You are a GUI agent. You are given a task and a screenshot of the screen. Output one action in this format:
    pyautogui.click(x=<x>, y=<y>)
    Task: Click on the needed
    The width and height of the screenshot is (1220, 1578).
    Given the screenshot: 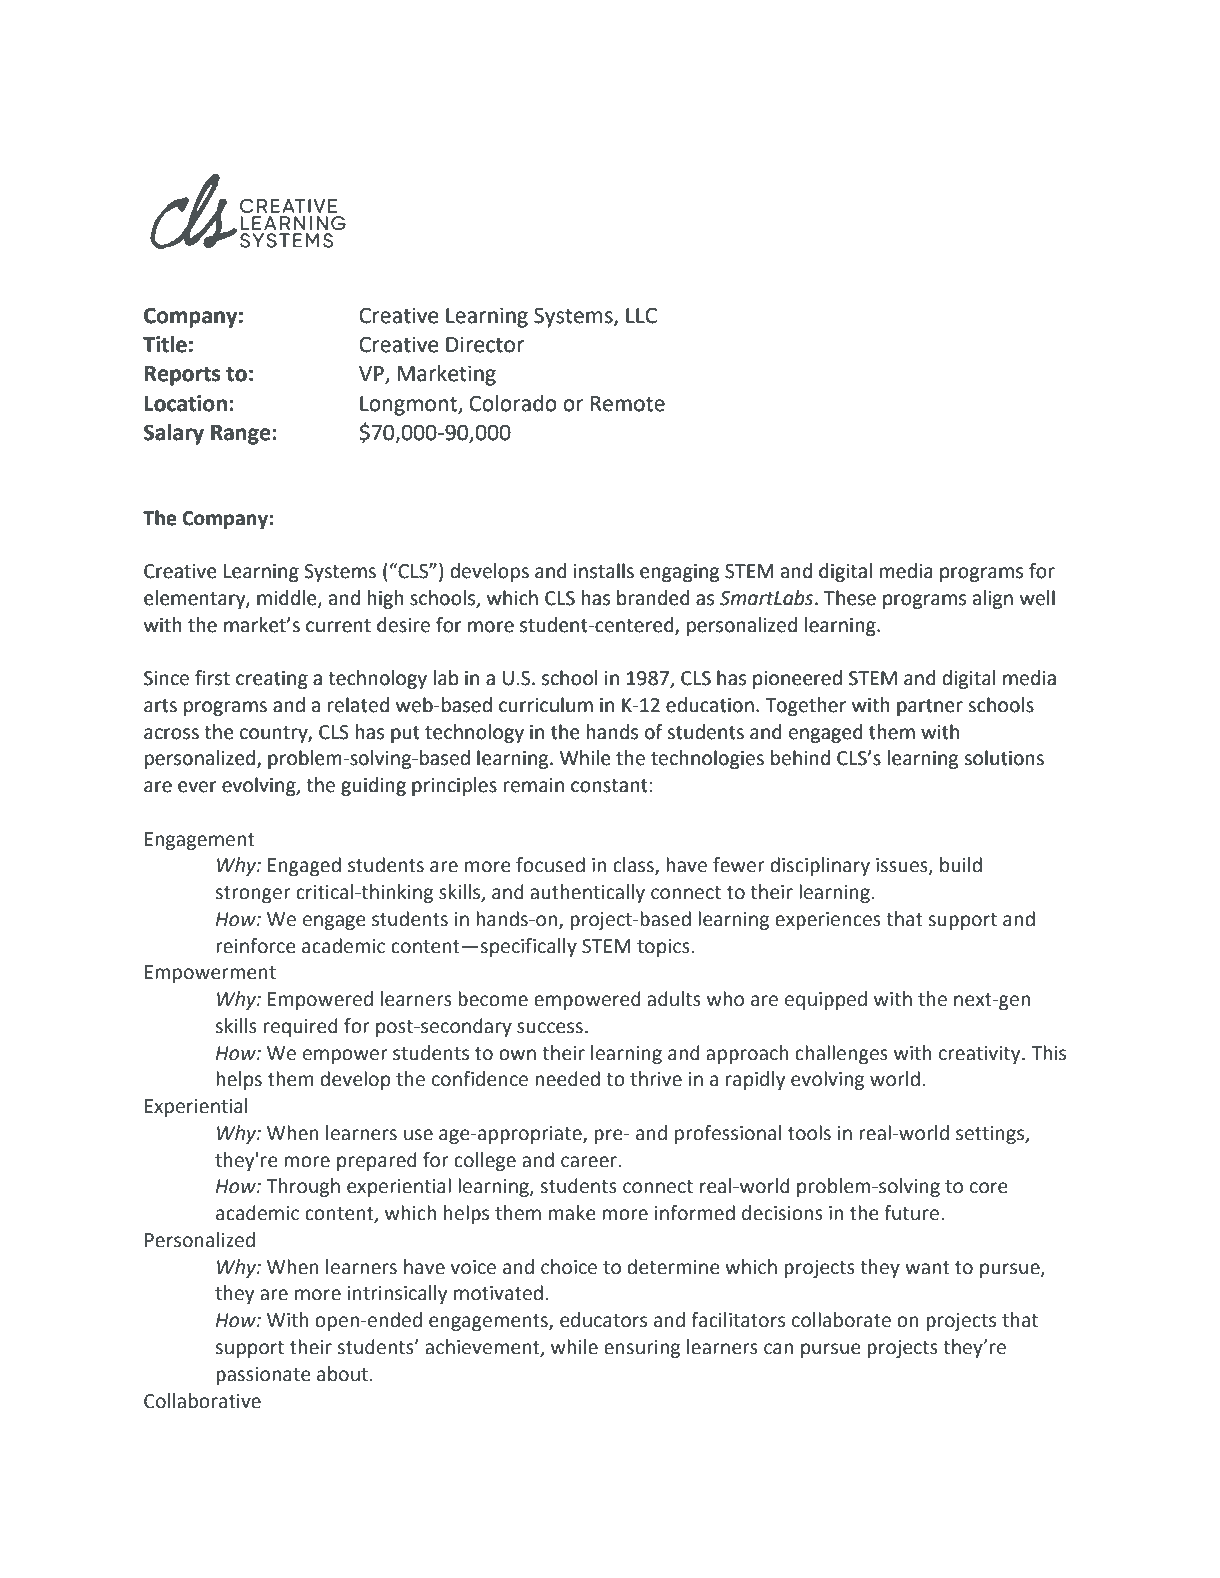 What is the action you would take?
    pyautogui.click(x=567, y=1079)
